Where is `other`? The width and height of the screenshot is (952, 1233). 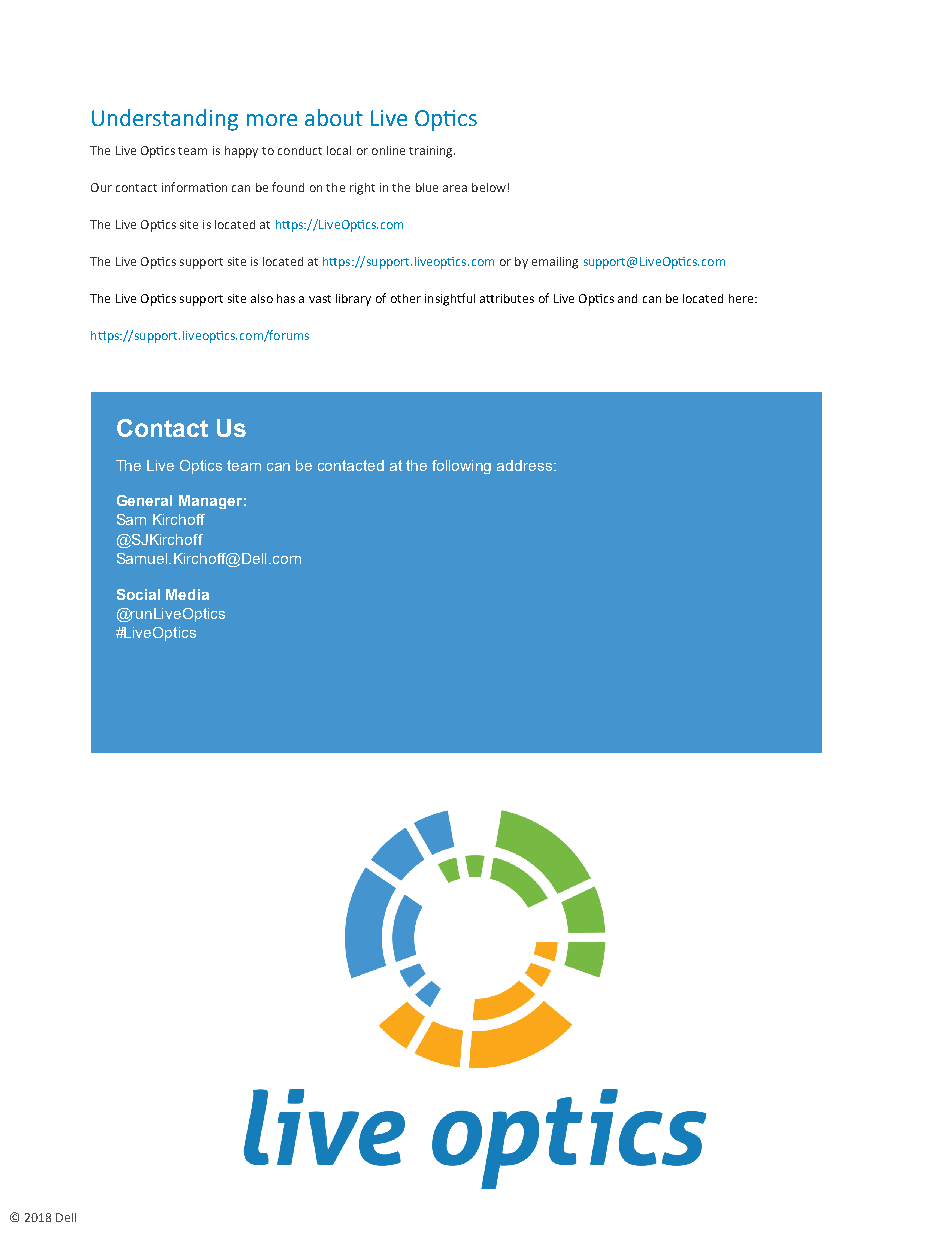 other is located at coordinates (406, 298).
